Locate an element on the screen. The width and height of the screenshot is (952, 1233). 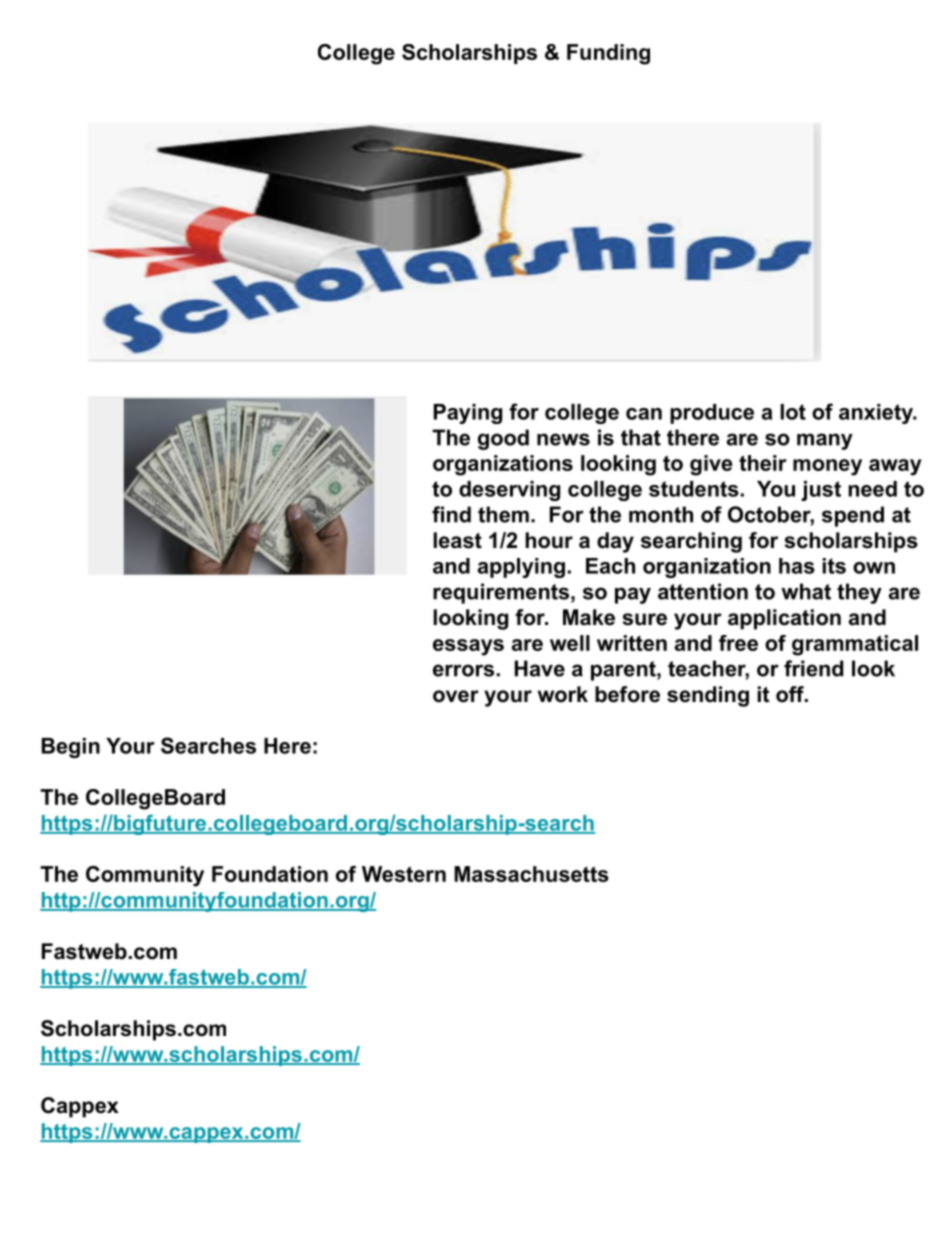
news is located at coordinates (563, 439).
